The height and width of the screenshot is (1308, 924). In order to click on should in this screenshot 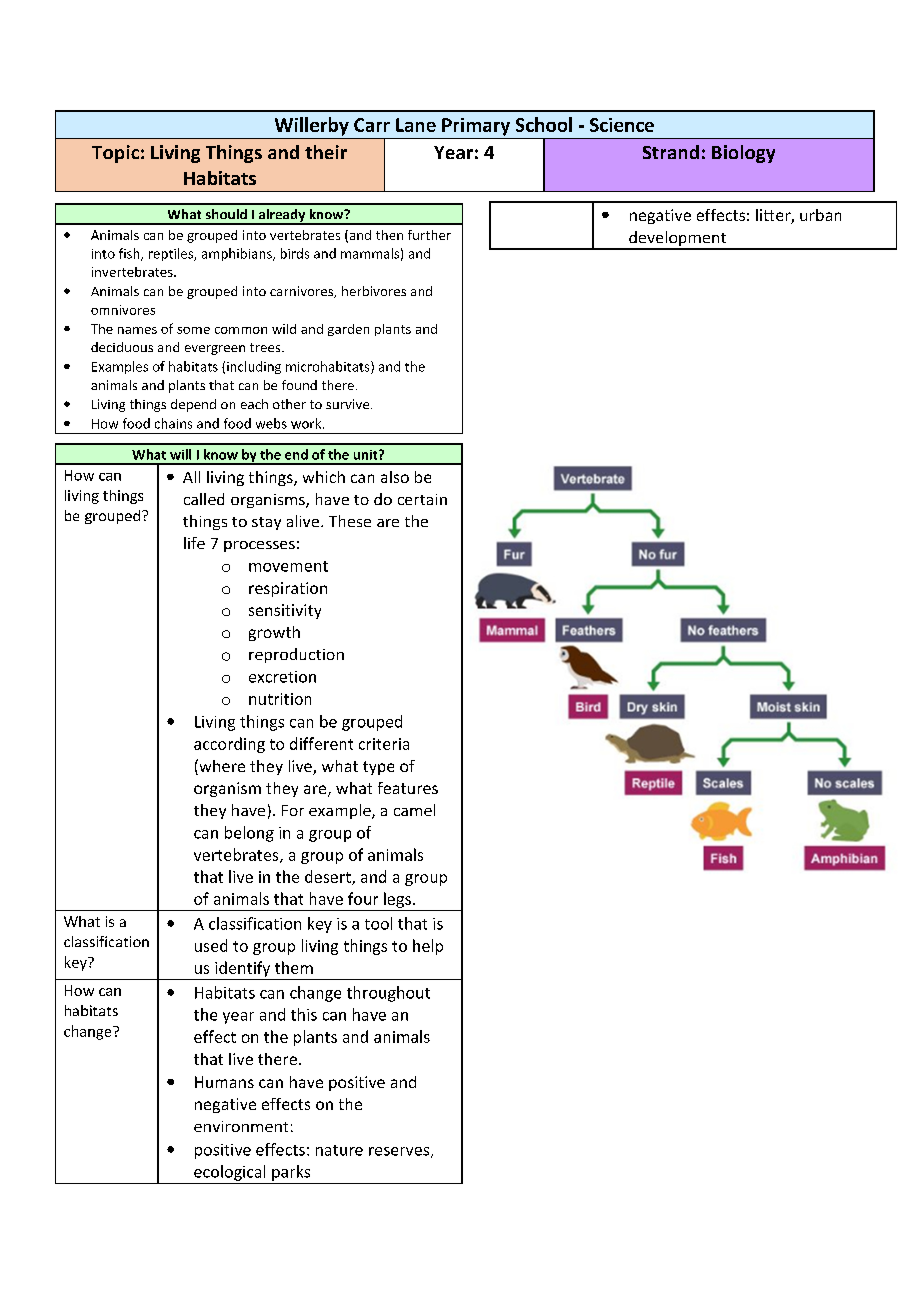, I will do `click(226, 214)`.
